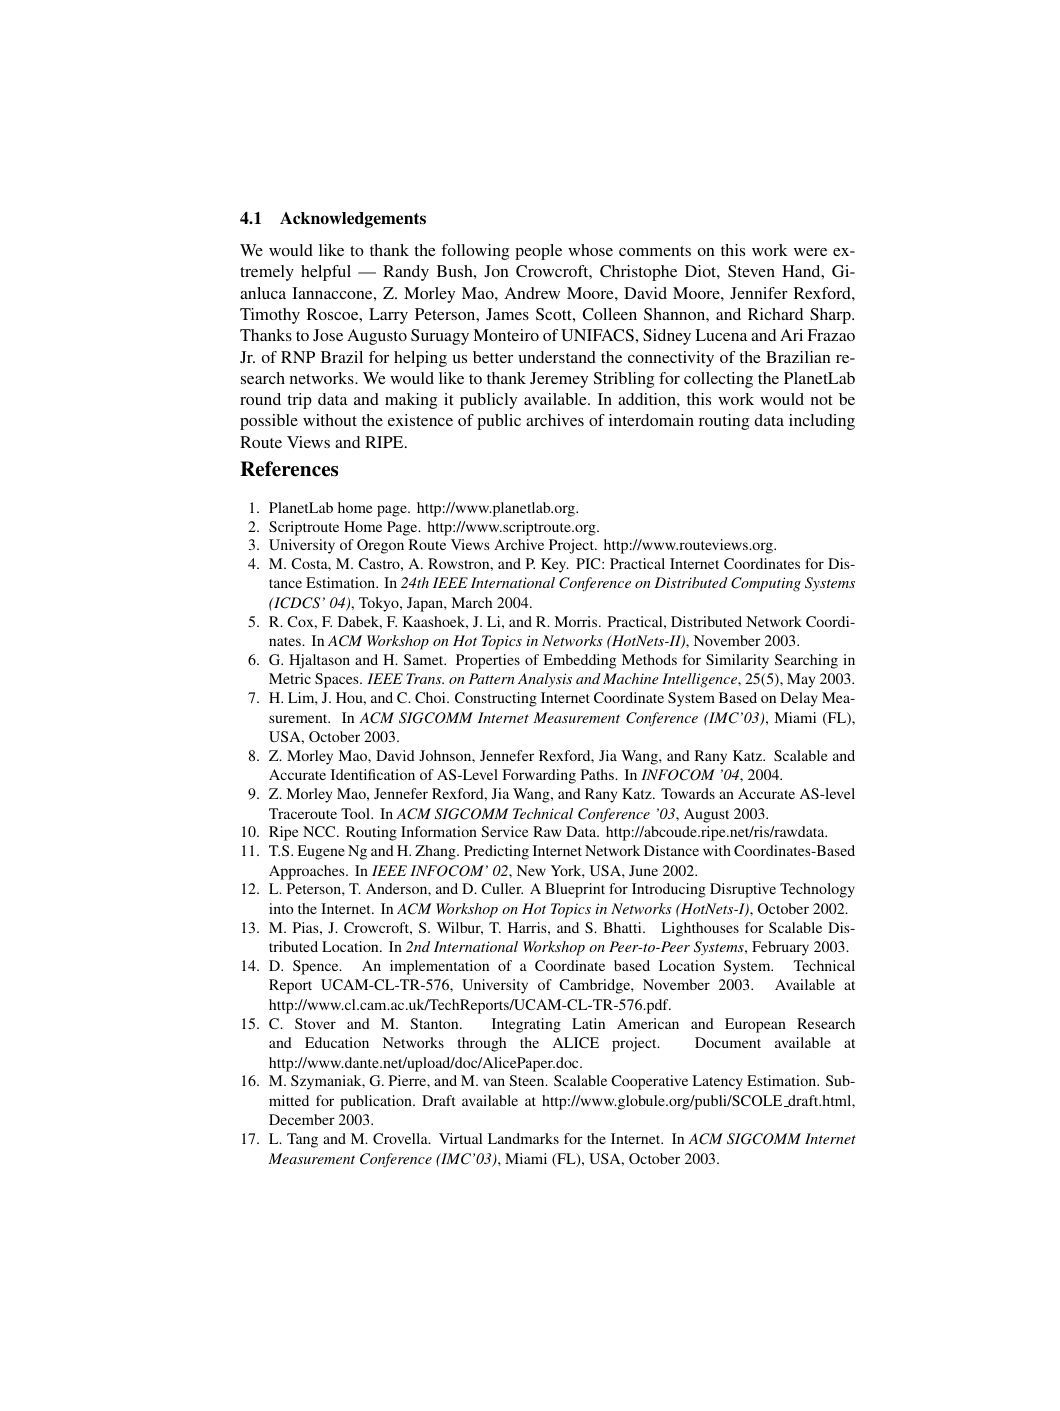 Image resolution: width=1060 pixels, height=1411 pixels. I want to click on Similarity, so click(737, 661).
